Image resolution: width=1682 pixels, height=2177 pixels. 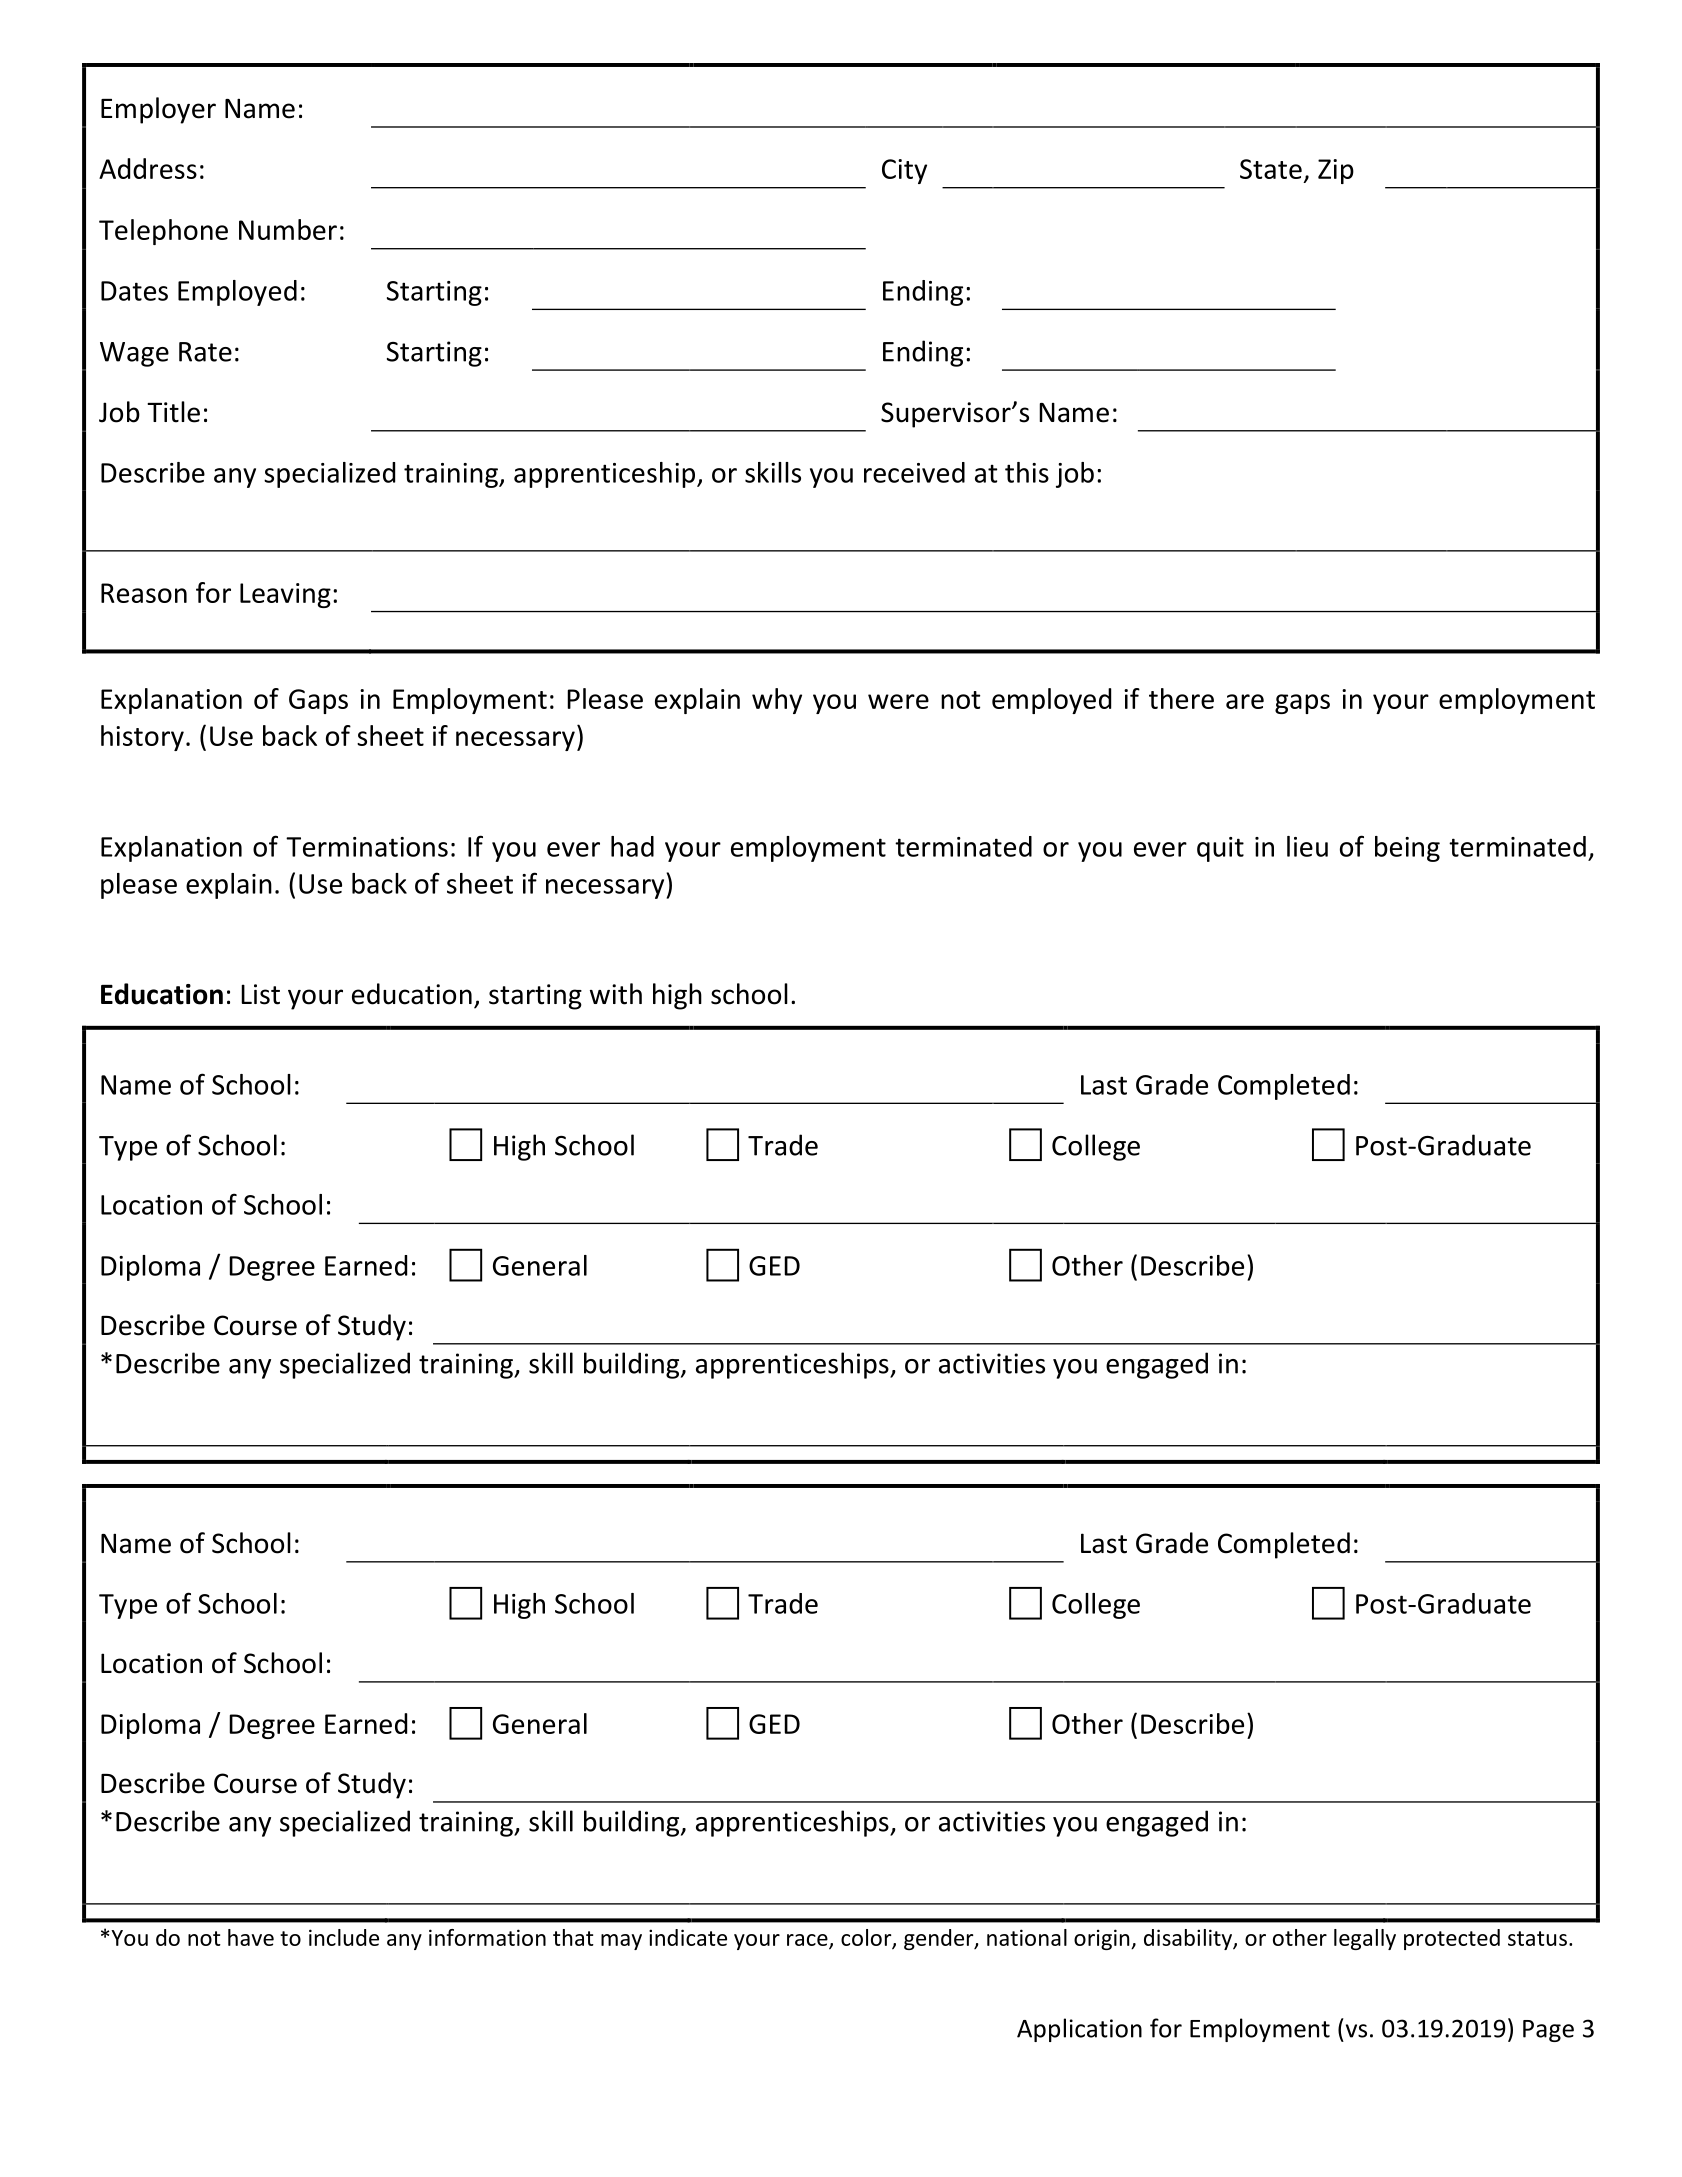 I want to click on include, so click(x=344, y=1937).
